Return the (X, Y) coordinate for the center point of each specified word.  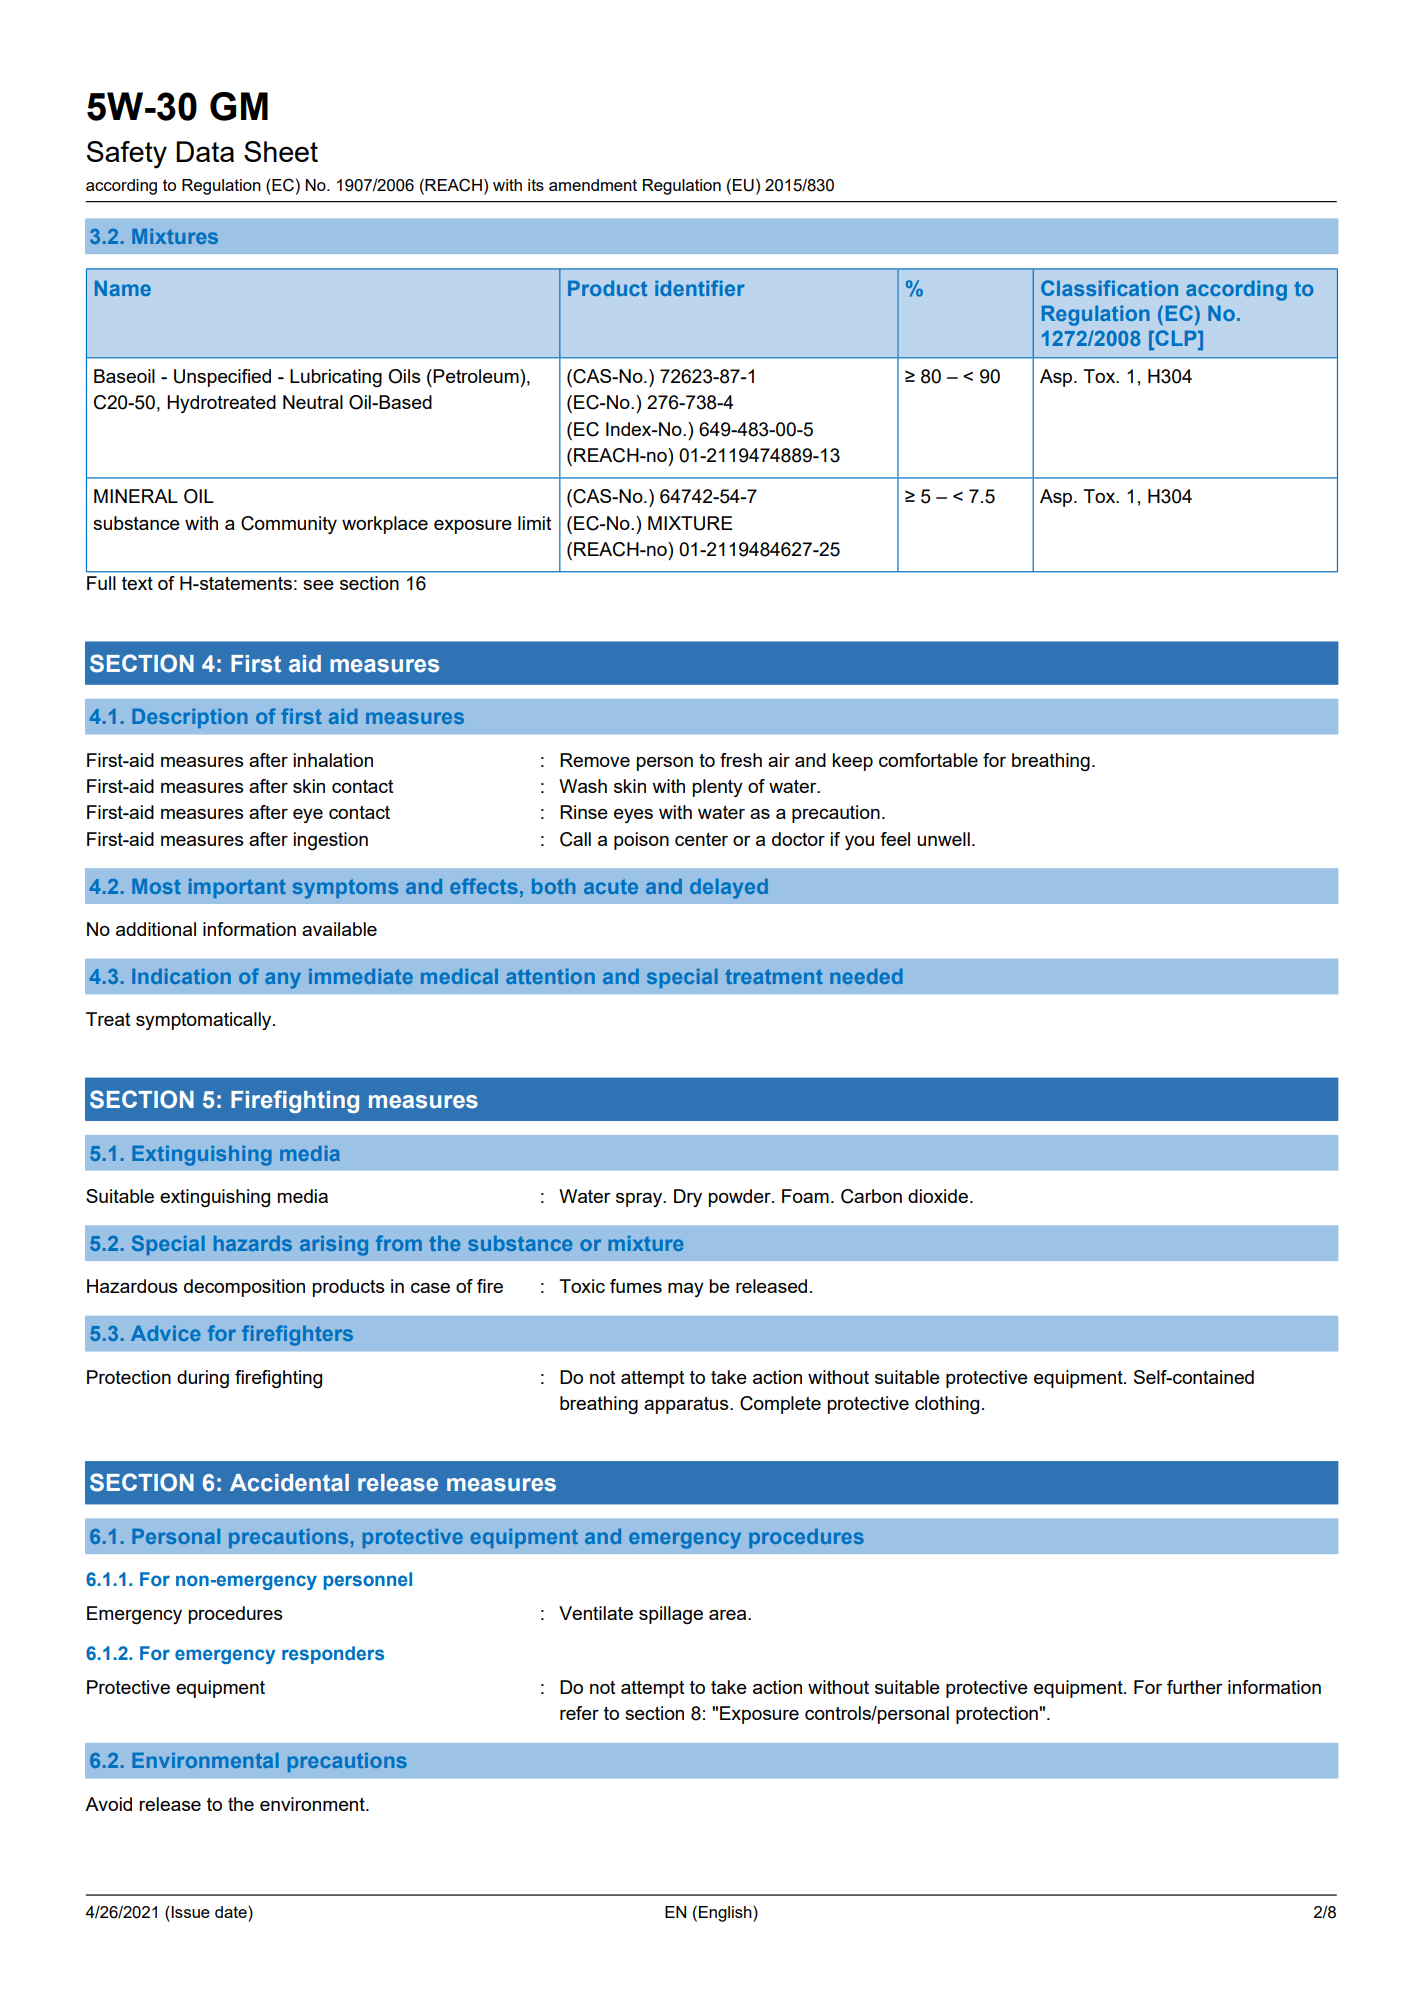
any (283, 980)
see (318, 585)
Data (205, 151)
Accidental (289, 1483)
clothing (947, 1405)
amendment (593, 185)
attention (550, 976)
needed (866, 976)
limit (535, 523)
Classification (1109, 288)
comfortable (928, 760)
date (232, 1912)
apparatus (687, 1405)
